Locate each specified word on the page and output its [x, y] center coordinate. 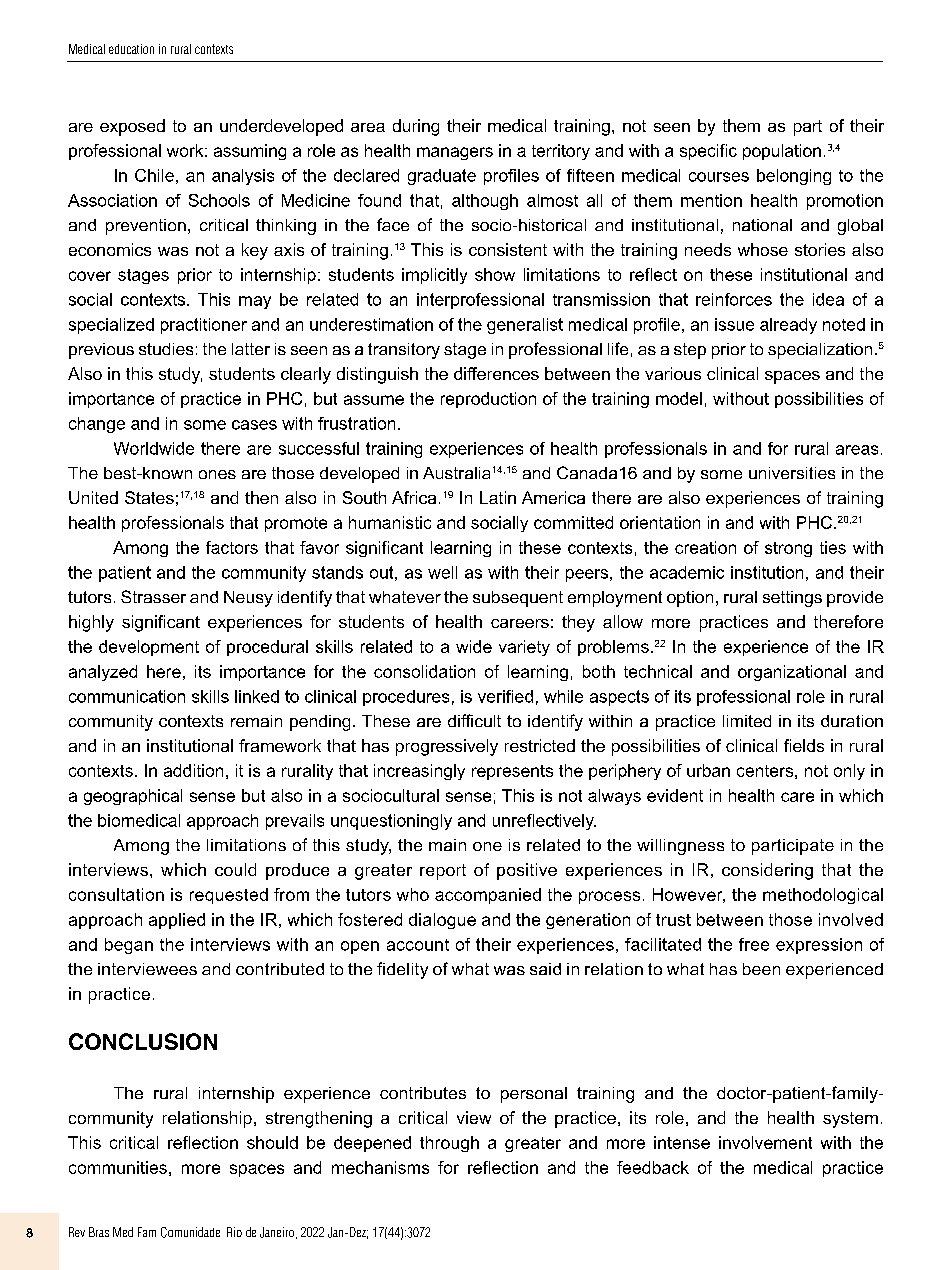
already [788, 326]
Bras [99, 1232]
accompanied [488, 896]
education [131, 49]
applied [177, 921]
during [416, 127]
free [754, 944]
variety [524, 648]
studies [166, 349]
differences [496, 373]
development [149, 648]
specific [708, 152]
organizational [792, 673]
